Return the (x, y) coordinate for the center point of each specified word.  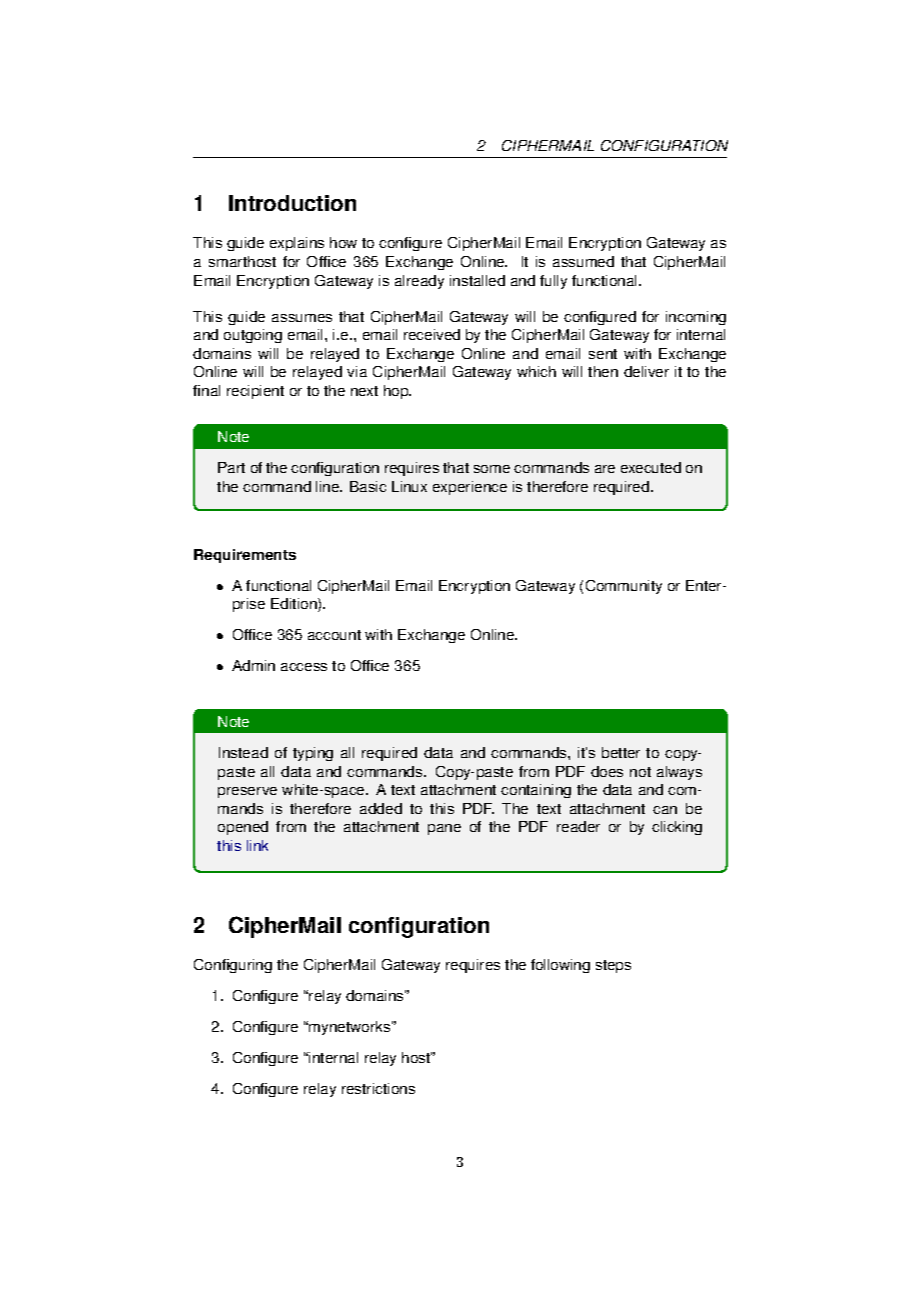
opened (243, 828)
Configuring (233, 966)
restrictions (378, 1088)
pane (444, 829)
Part (231, 467)
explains (297, 244)
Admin (253, 665)
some (492, 469)
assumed (583, 261)
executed (651, 467)
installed (477, 280)
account (334, 635)
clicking (677, 828)
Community (624, 587)
